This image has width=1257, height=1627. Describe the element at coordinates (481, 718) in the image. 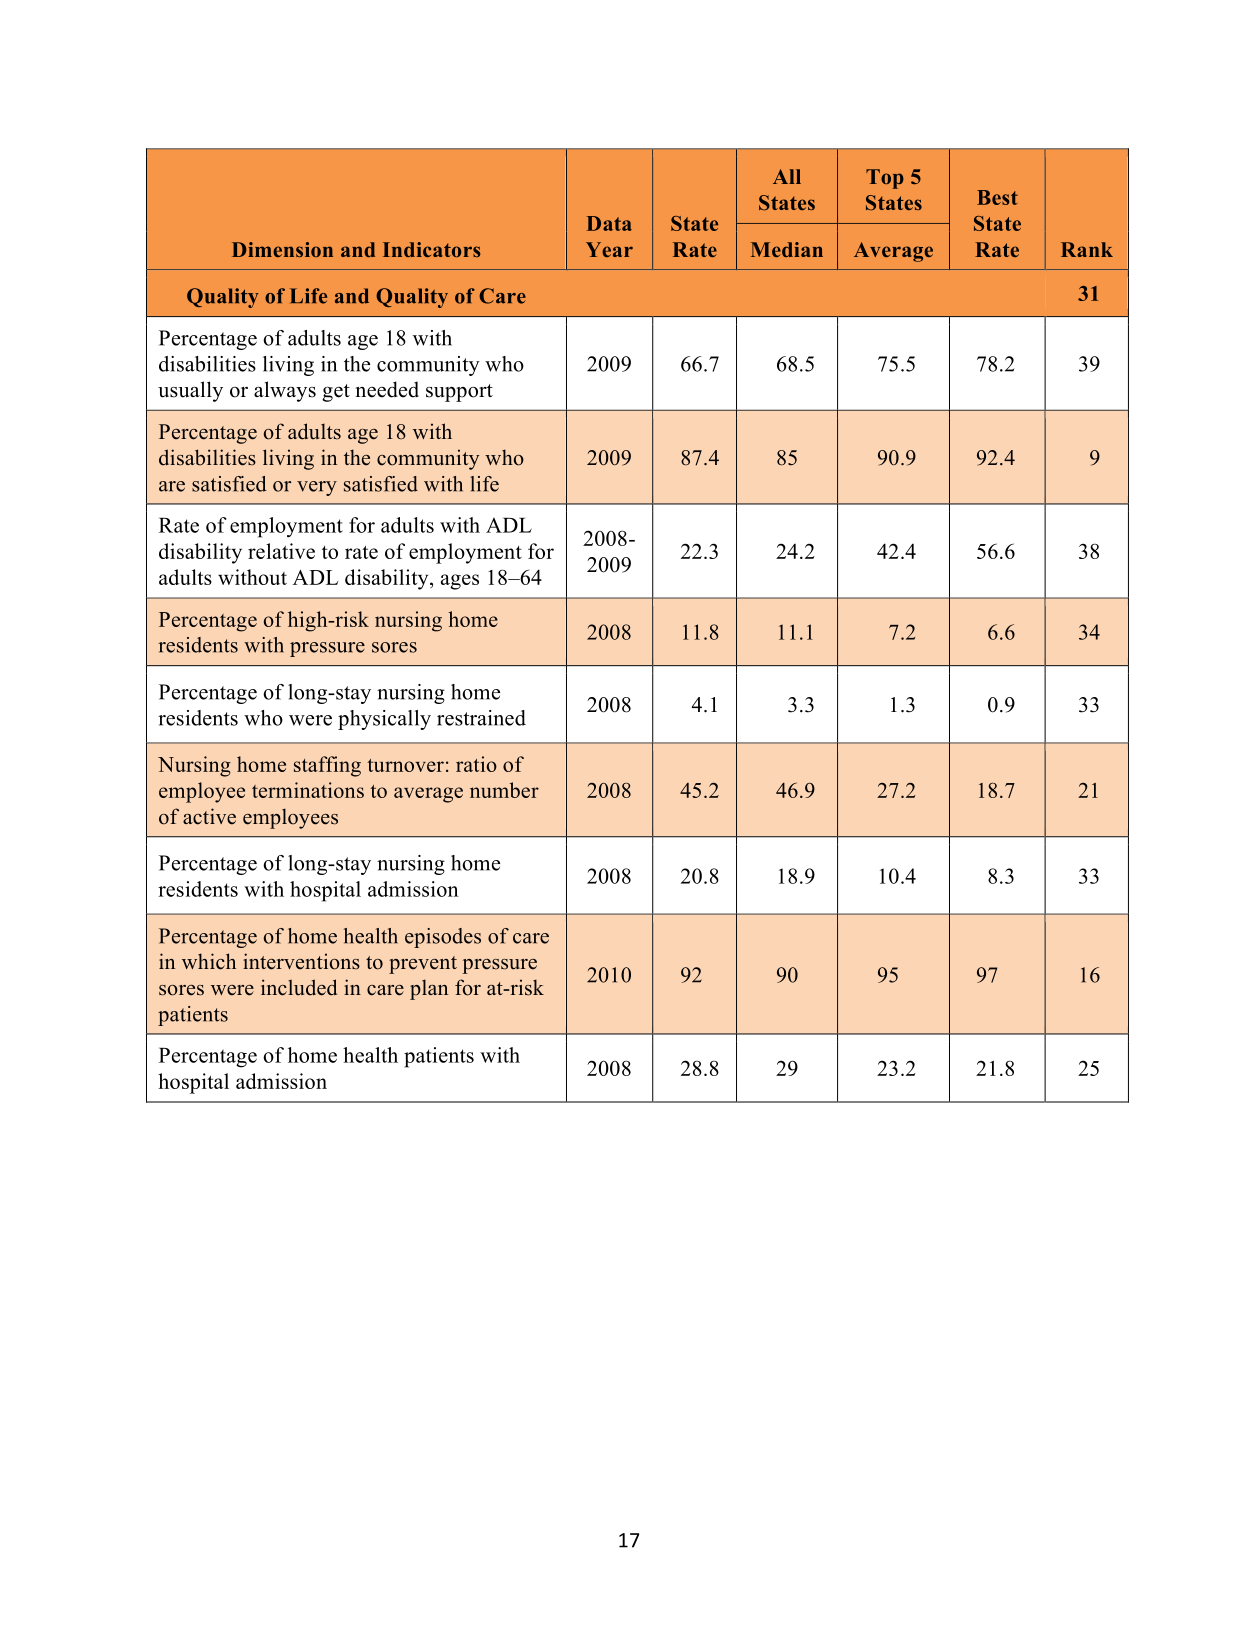

I see `restrained` at that location.
